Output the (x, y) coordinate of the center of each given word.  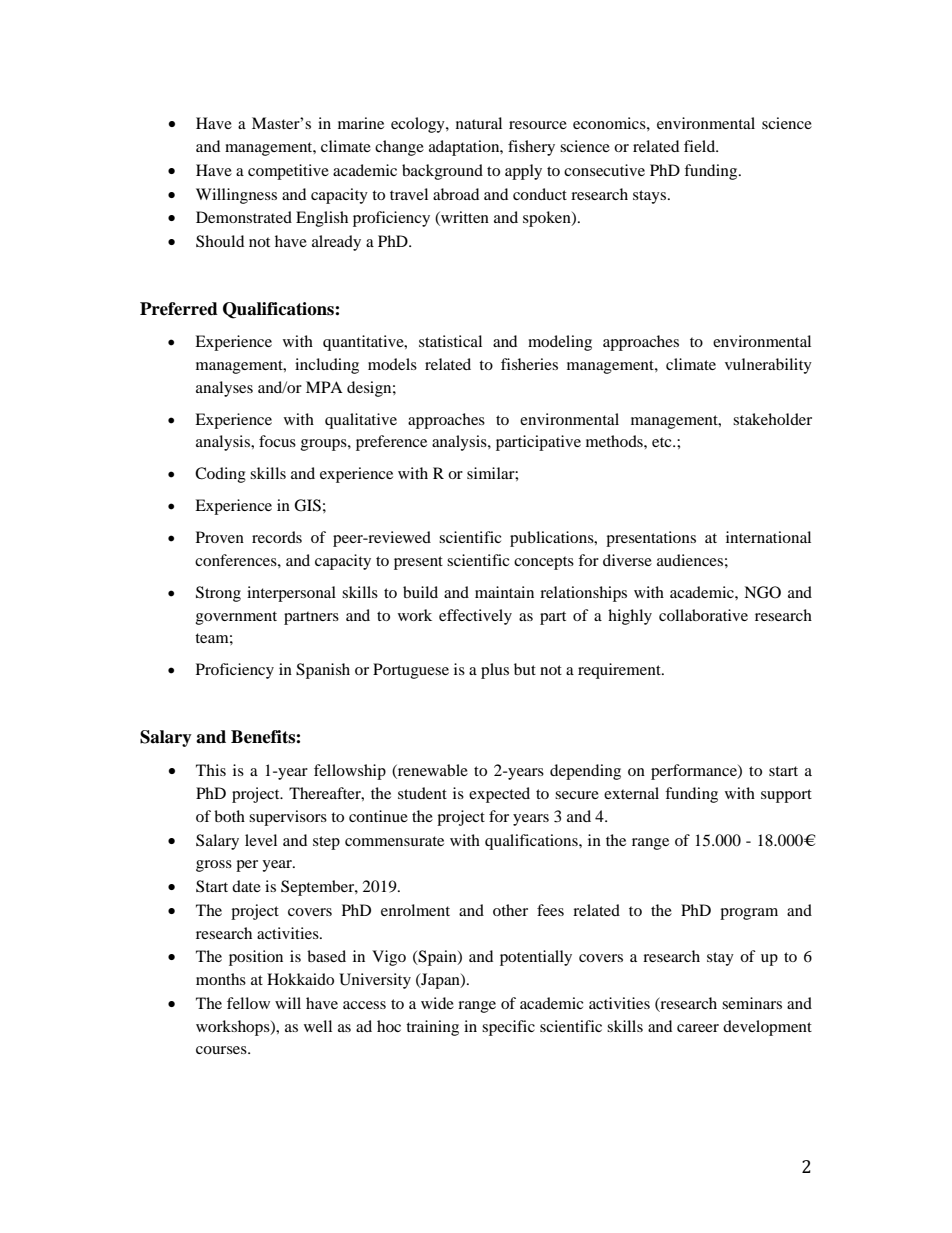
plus (495, 671)
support (786, 796)
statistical (450, 341)
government (236, 618)
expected (499, 795)
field (701, 146)
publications (553, 539)
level (261, 840)
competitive (288, 172)
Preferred (179, 309)
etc (663, 442)
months (221, 979)
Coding (220, 475)
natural (479, 123)
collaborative (703, 615)
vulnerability (768, 366)
